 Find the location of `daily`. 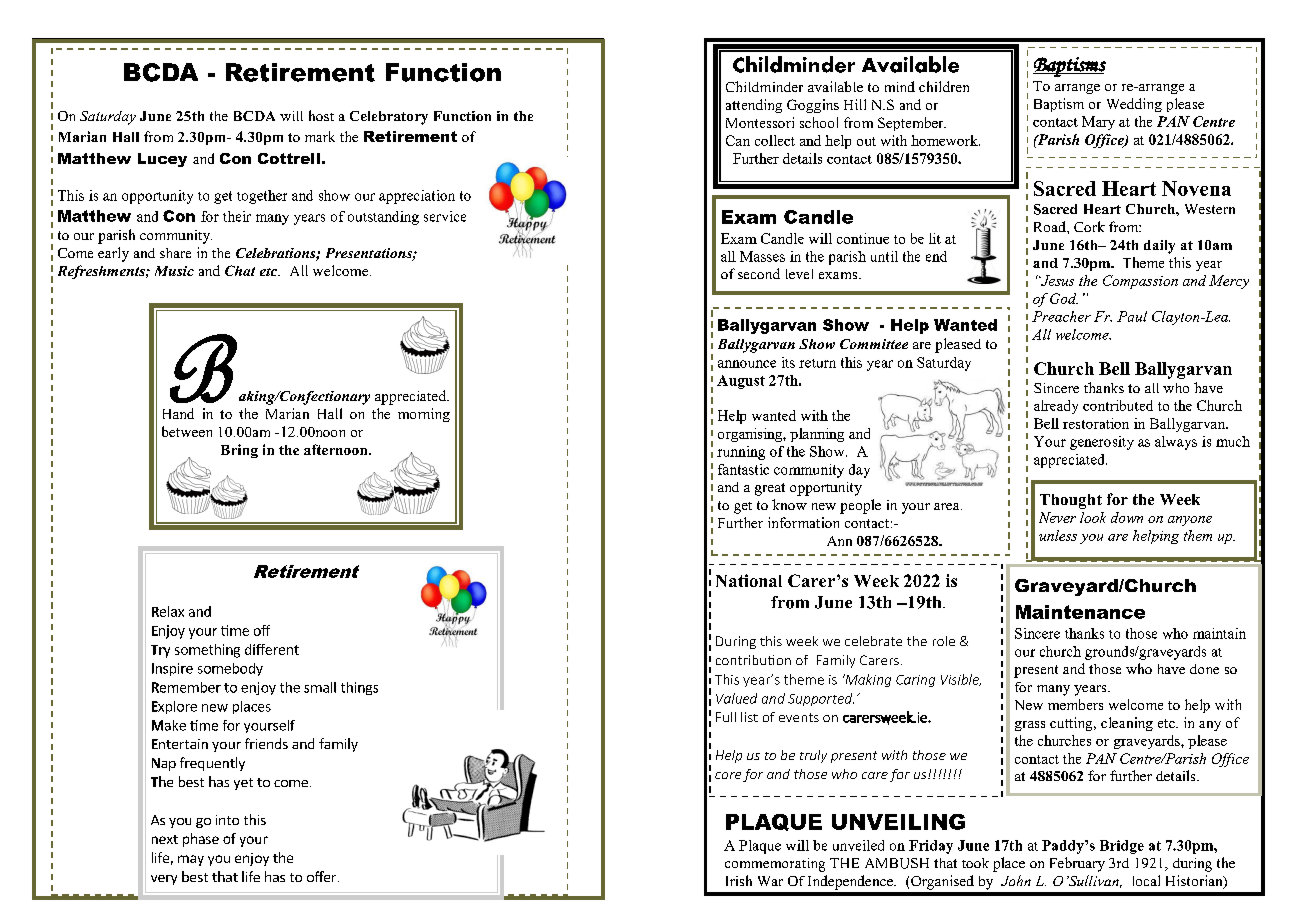

daily is located at coordinates (1159, 247).
